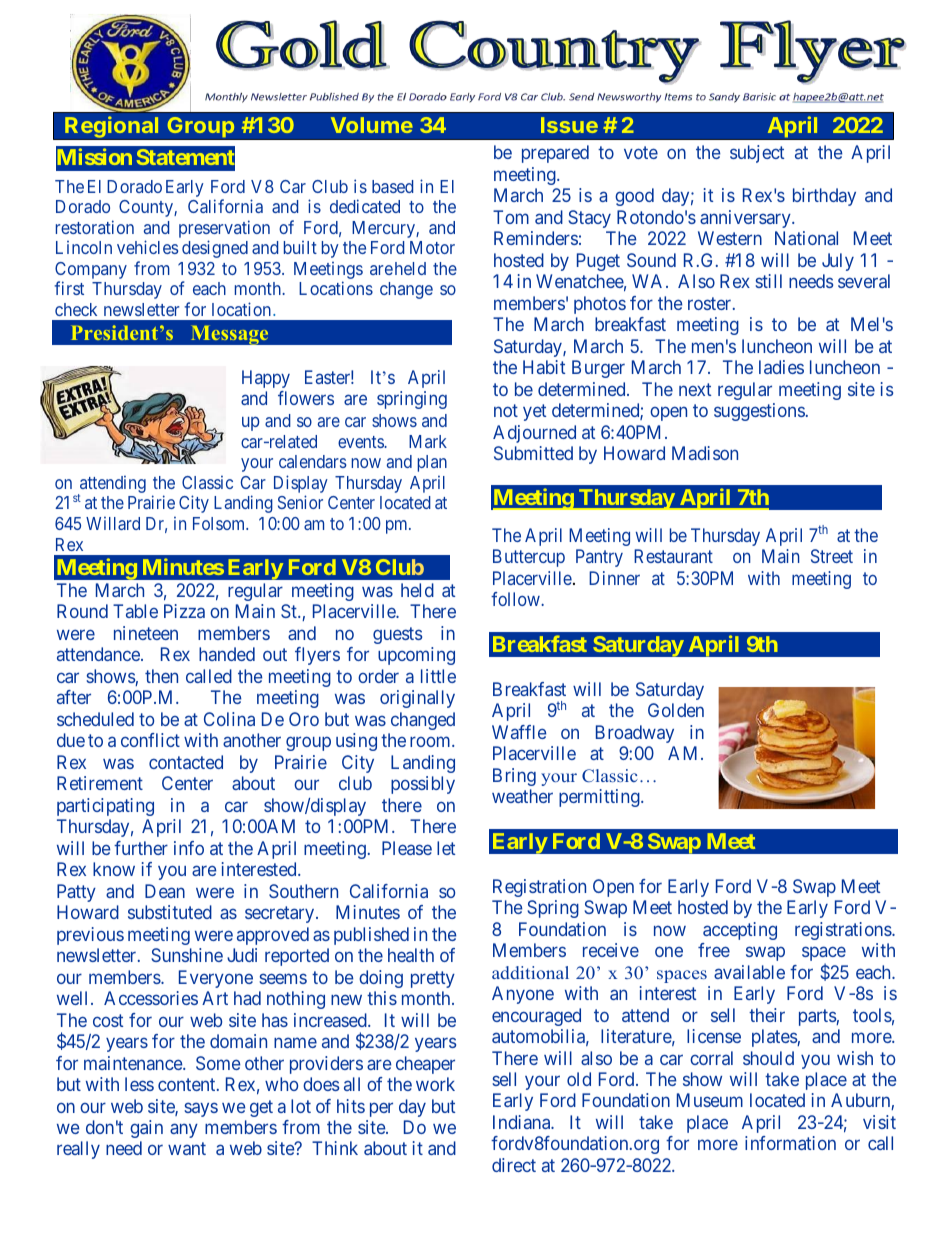 The width and height of the screenshot is (952, 1233). I want to click on preservation, so click(224, 229).
